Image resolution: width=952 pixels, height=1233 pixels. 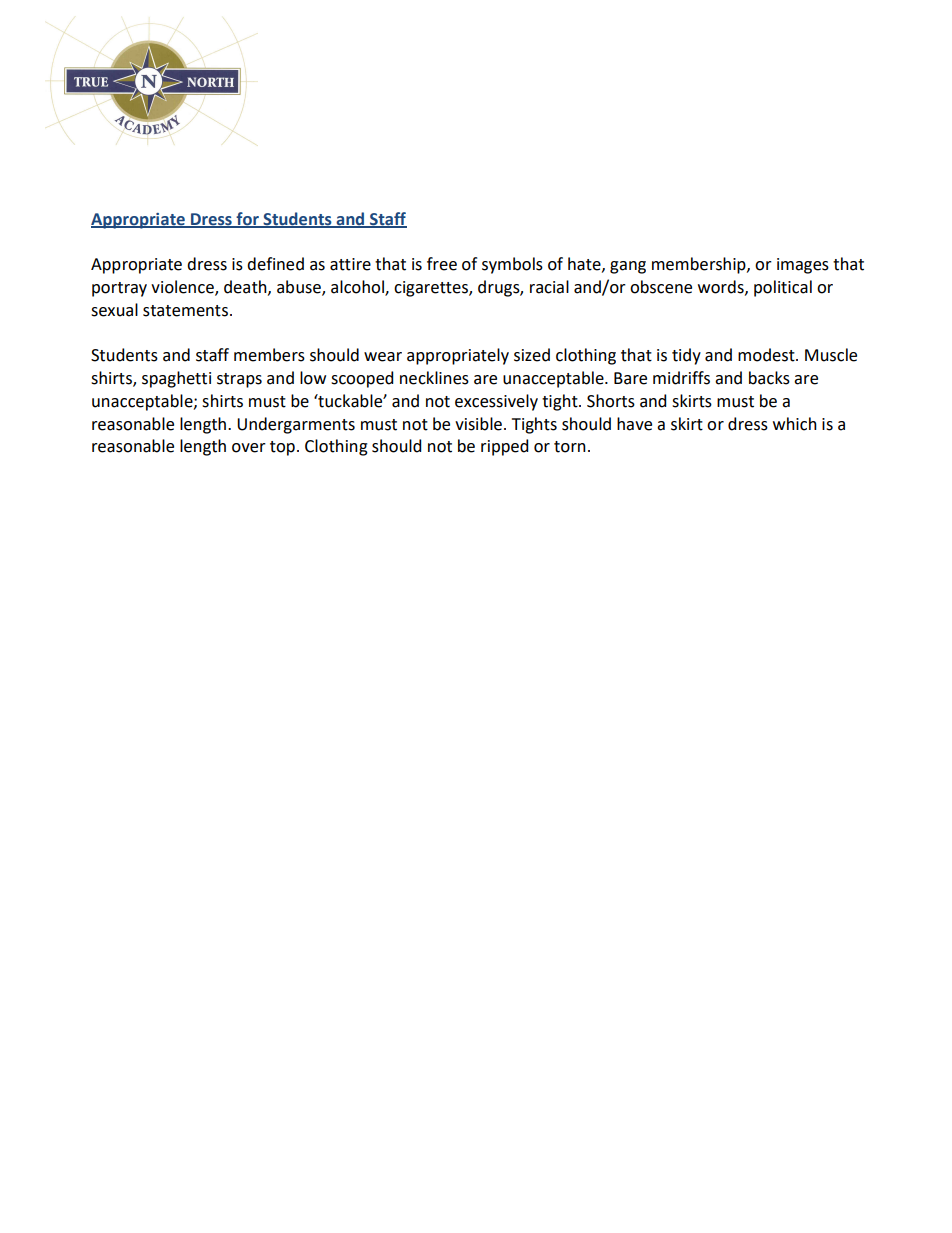 I want to click on sized, so click(x=532, y=355).
